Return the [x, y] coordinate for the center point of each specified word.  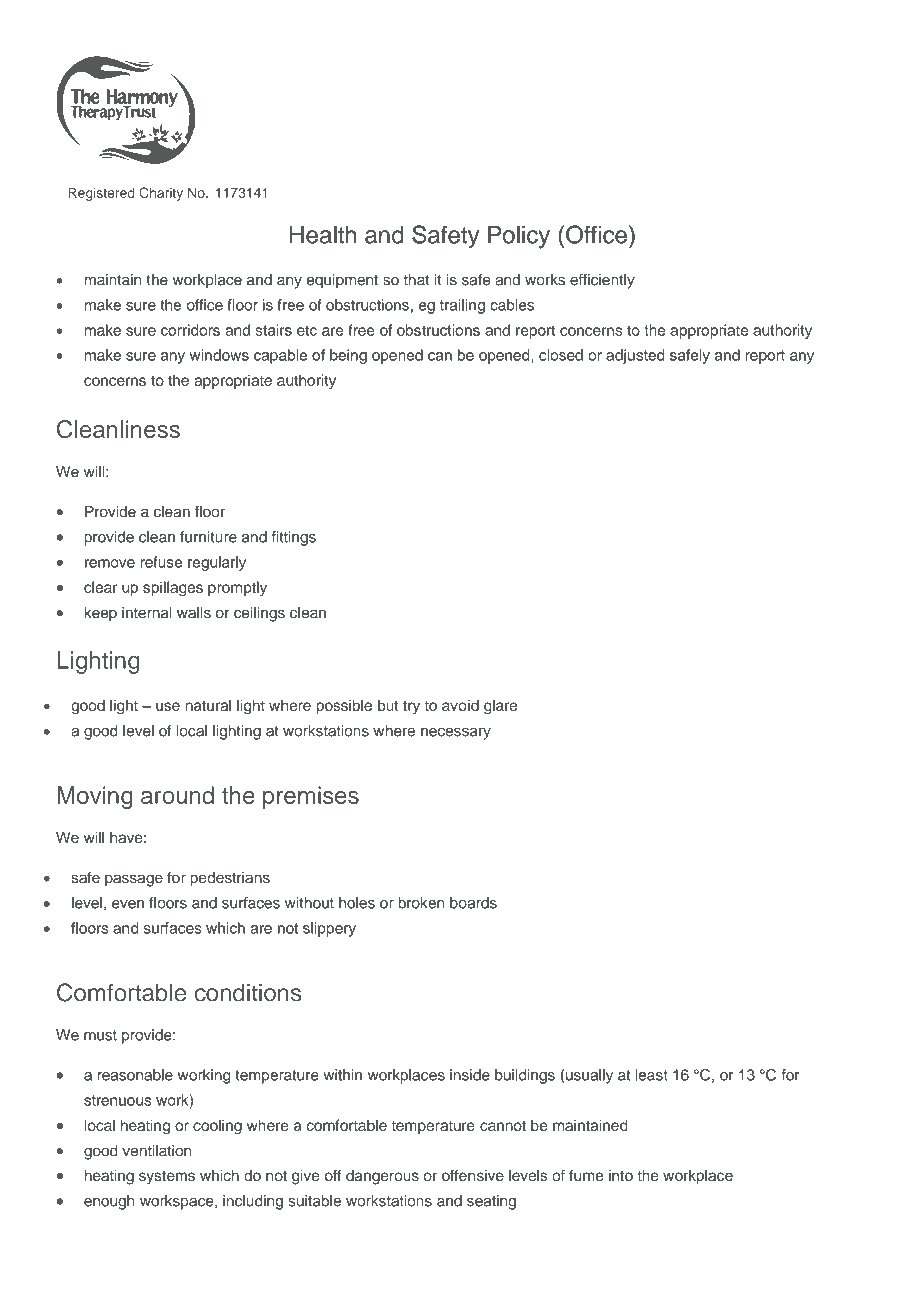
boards [473, 903]
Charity [161, 194]
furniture [208, 537]
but [388, 705]
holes [357, 903]
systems [167, 1177]
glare [500, 707]
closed [561, 355]
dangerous [382, 1177]
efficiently [602, 281]
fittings [294, 538]
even [128, 904]
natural [208, 705]
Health [323, 234]
